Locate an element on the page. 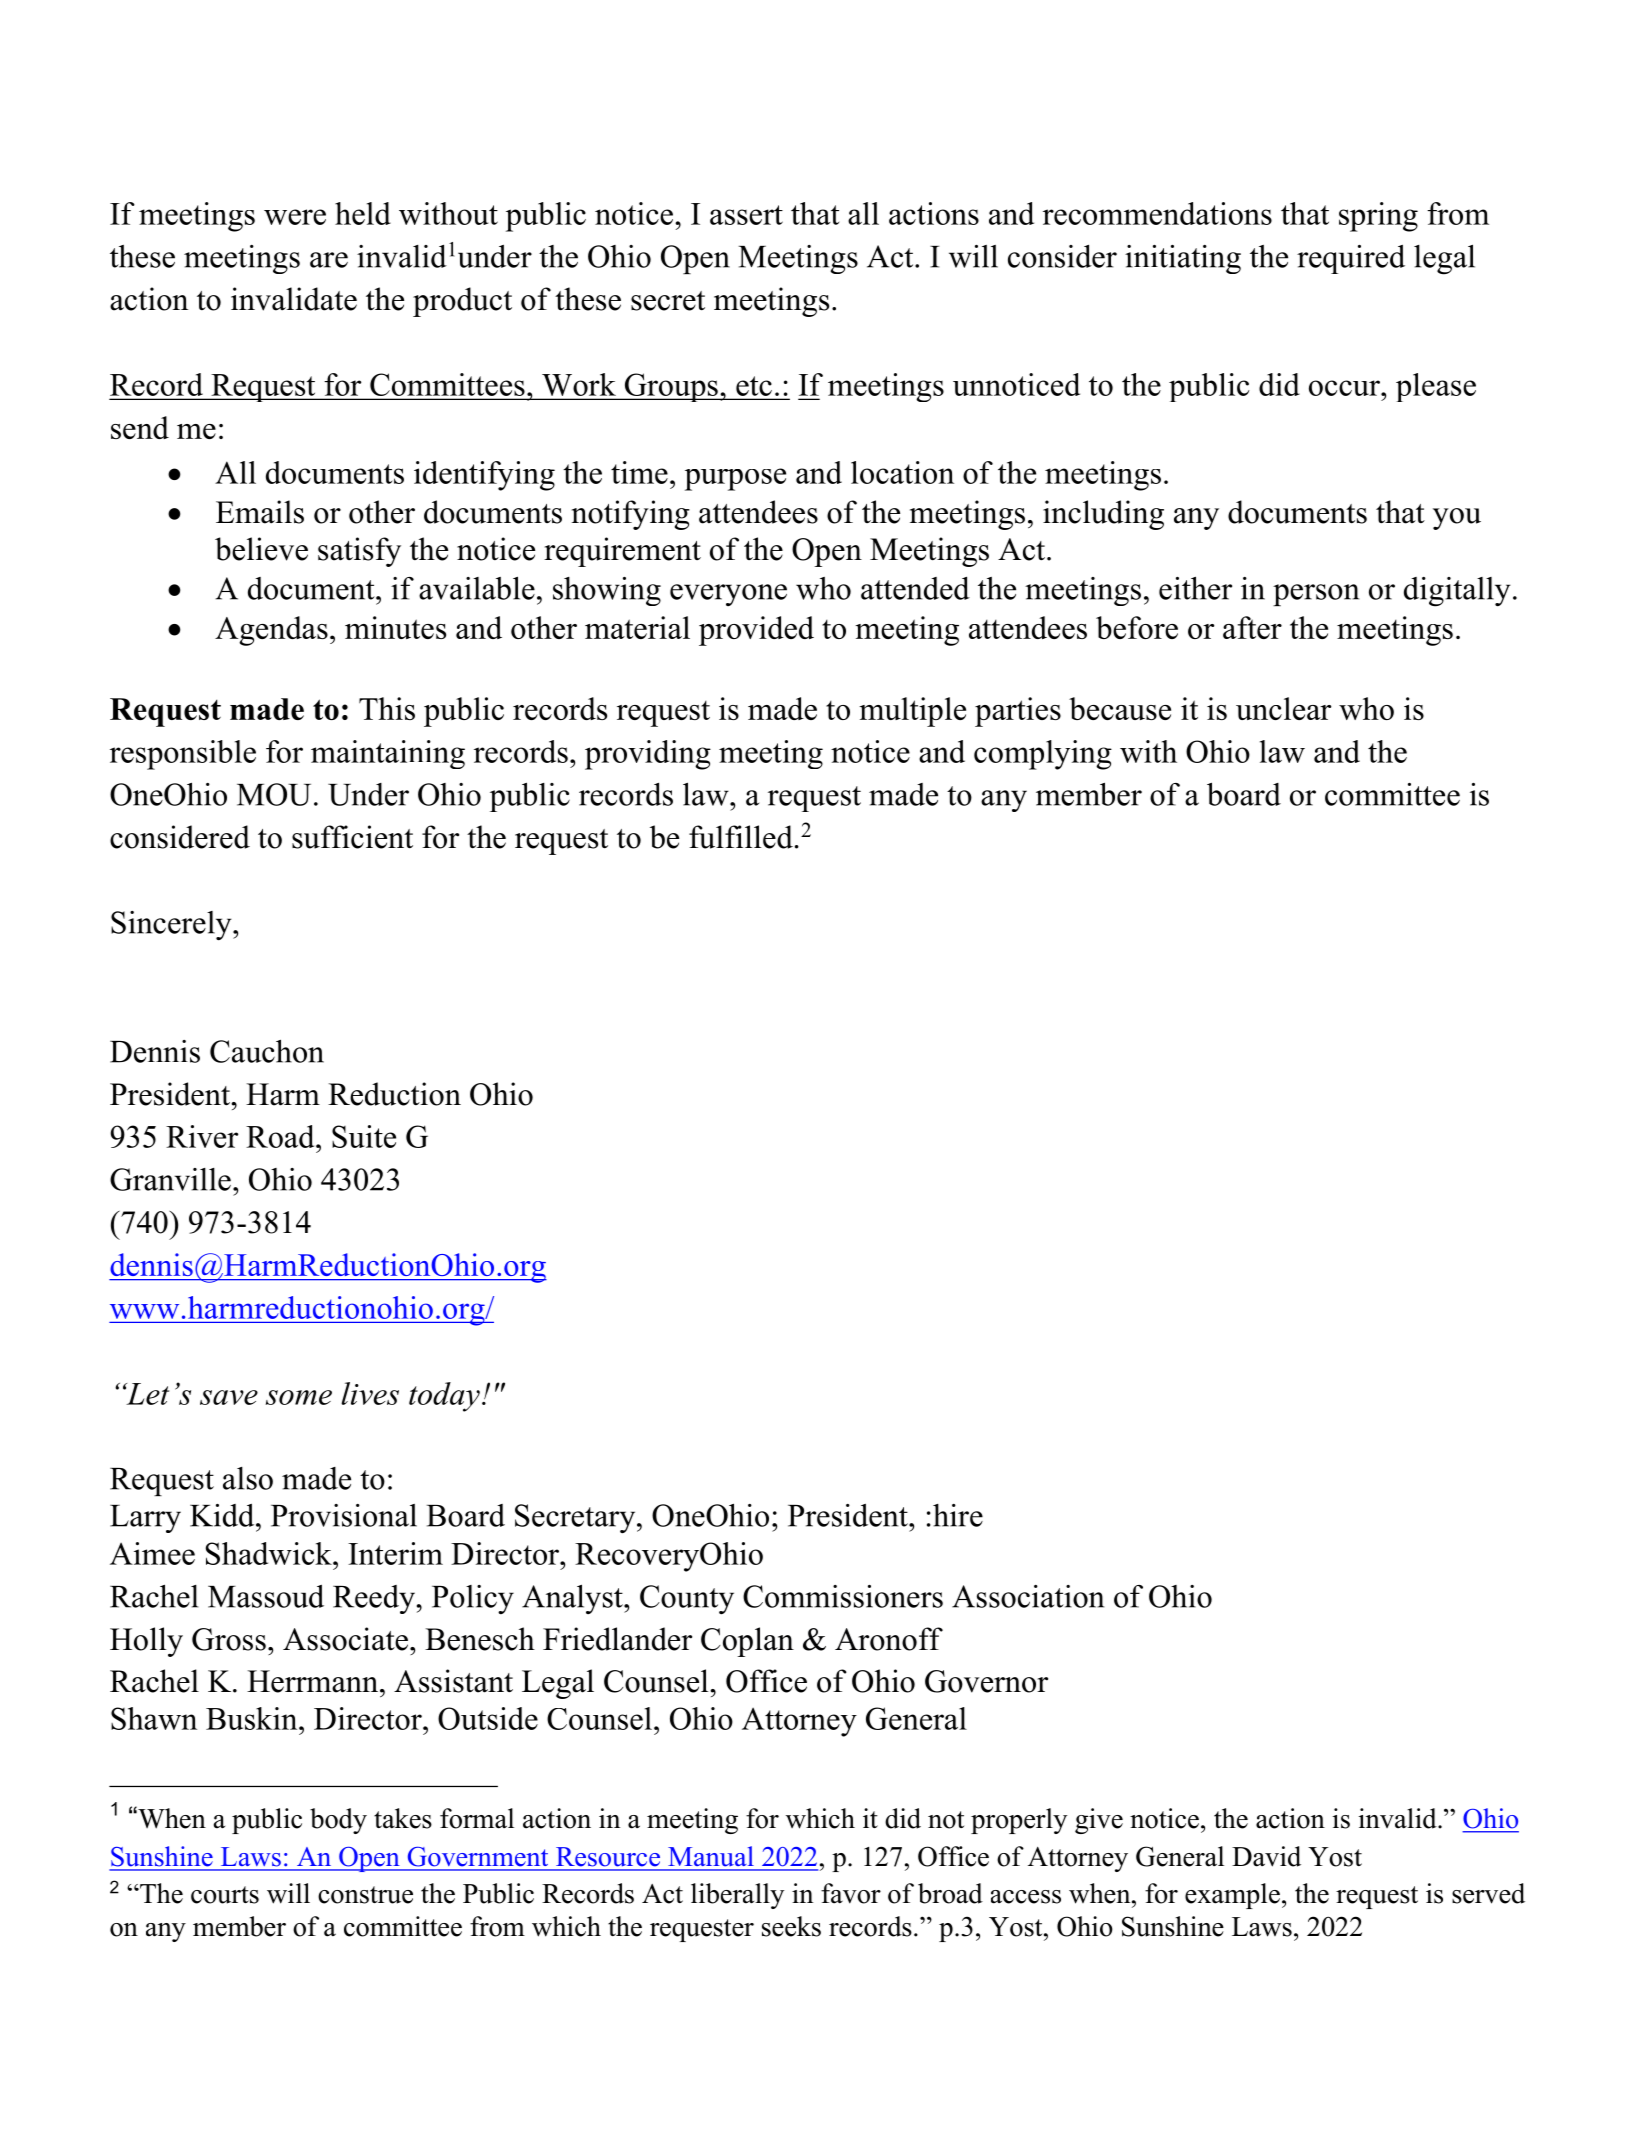 The image size is (1651, 2136). Suite is located at coordinates (364, 1136).
